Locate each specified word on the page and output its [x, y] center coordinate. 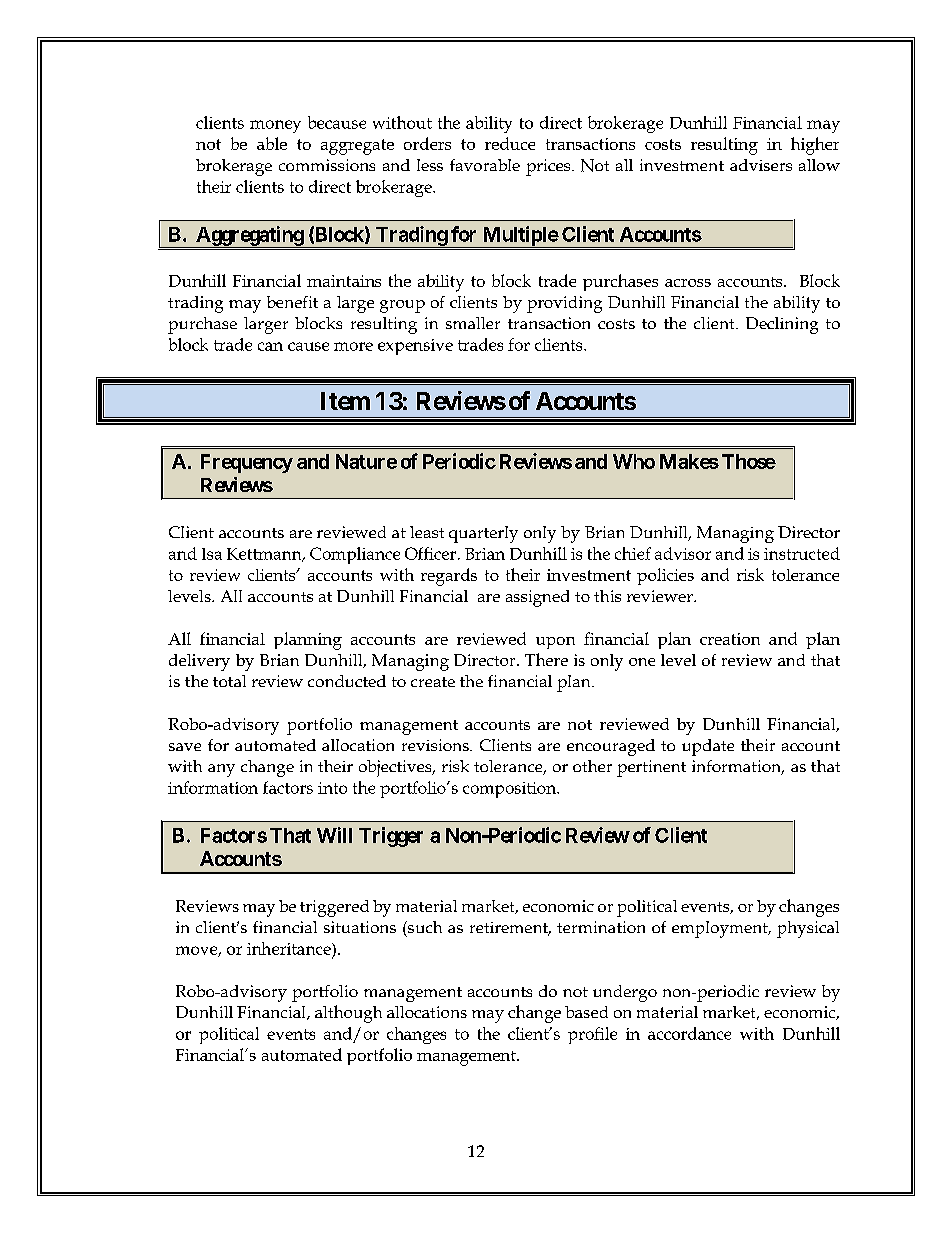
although [348, 1014]
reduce [510, 143]
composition [511, 790]
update [708, 747]
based [586, 1012]
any [221, 770]
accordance [689, 1033]
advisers [761, 165]
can [270, 346]
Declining [782, 325]
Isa [212, 554]
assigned [537, 598]
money [275, 126]
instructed [802, 553]
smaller [473, 323]
